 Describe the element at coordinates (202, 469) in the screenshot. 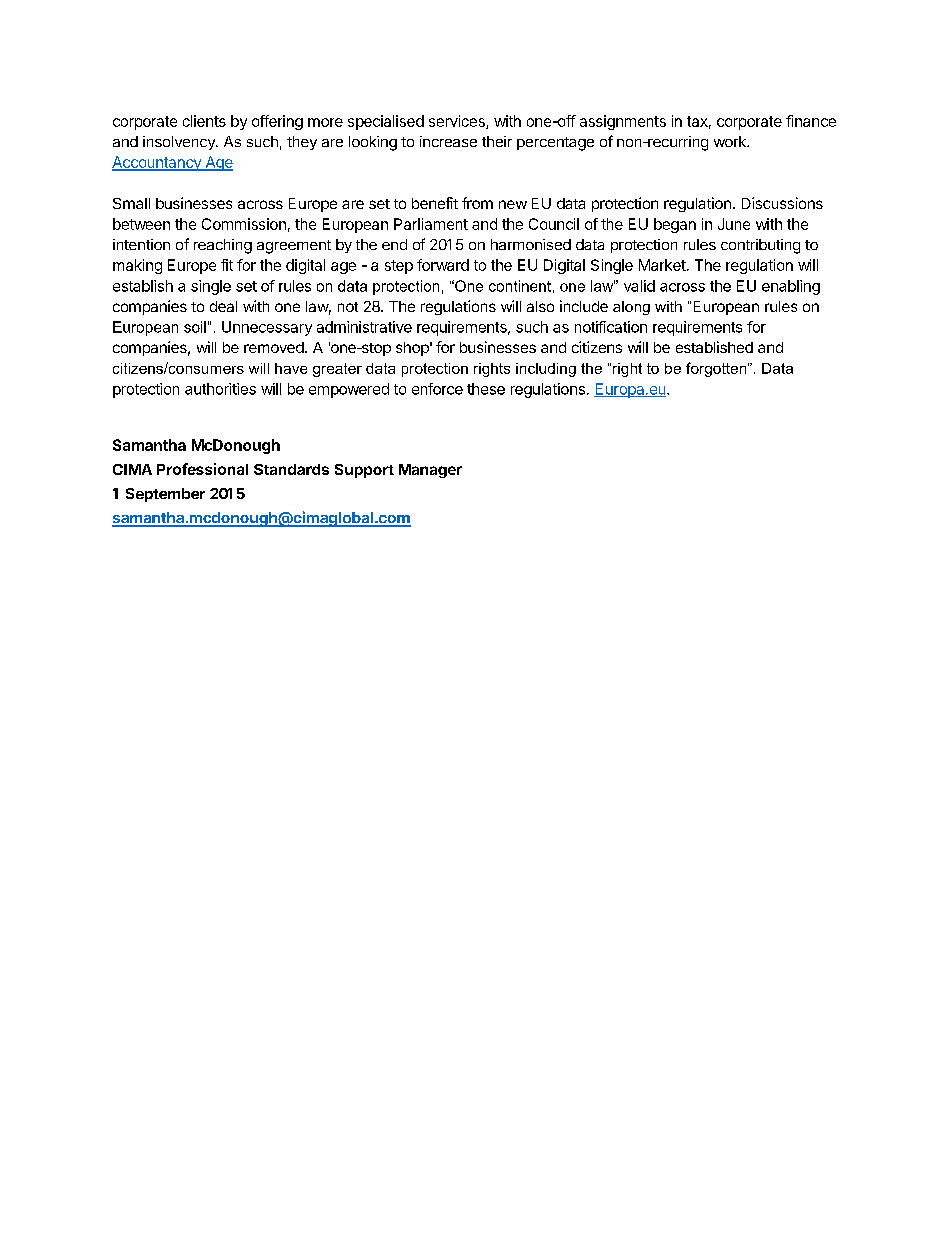

I see `Professional` at that location.
